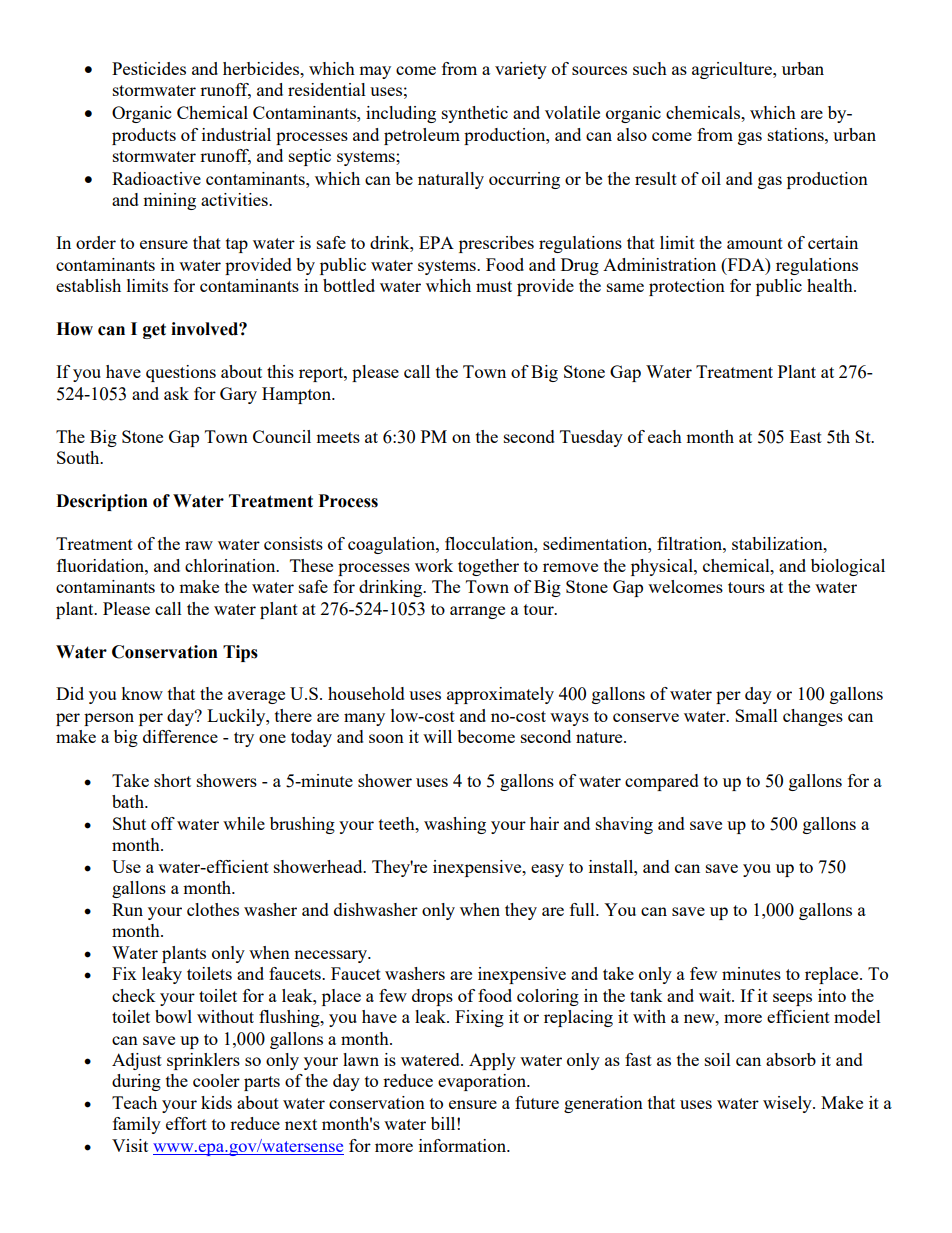 This screenshot has height=1233, width=952. Describe the element at coordinates (477, 612) in the screenshot. I see `arrange` at that location.
